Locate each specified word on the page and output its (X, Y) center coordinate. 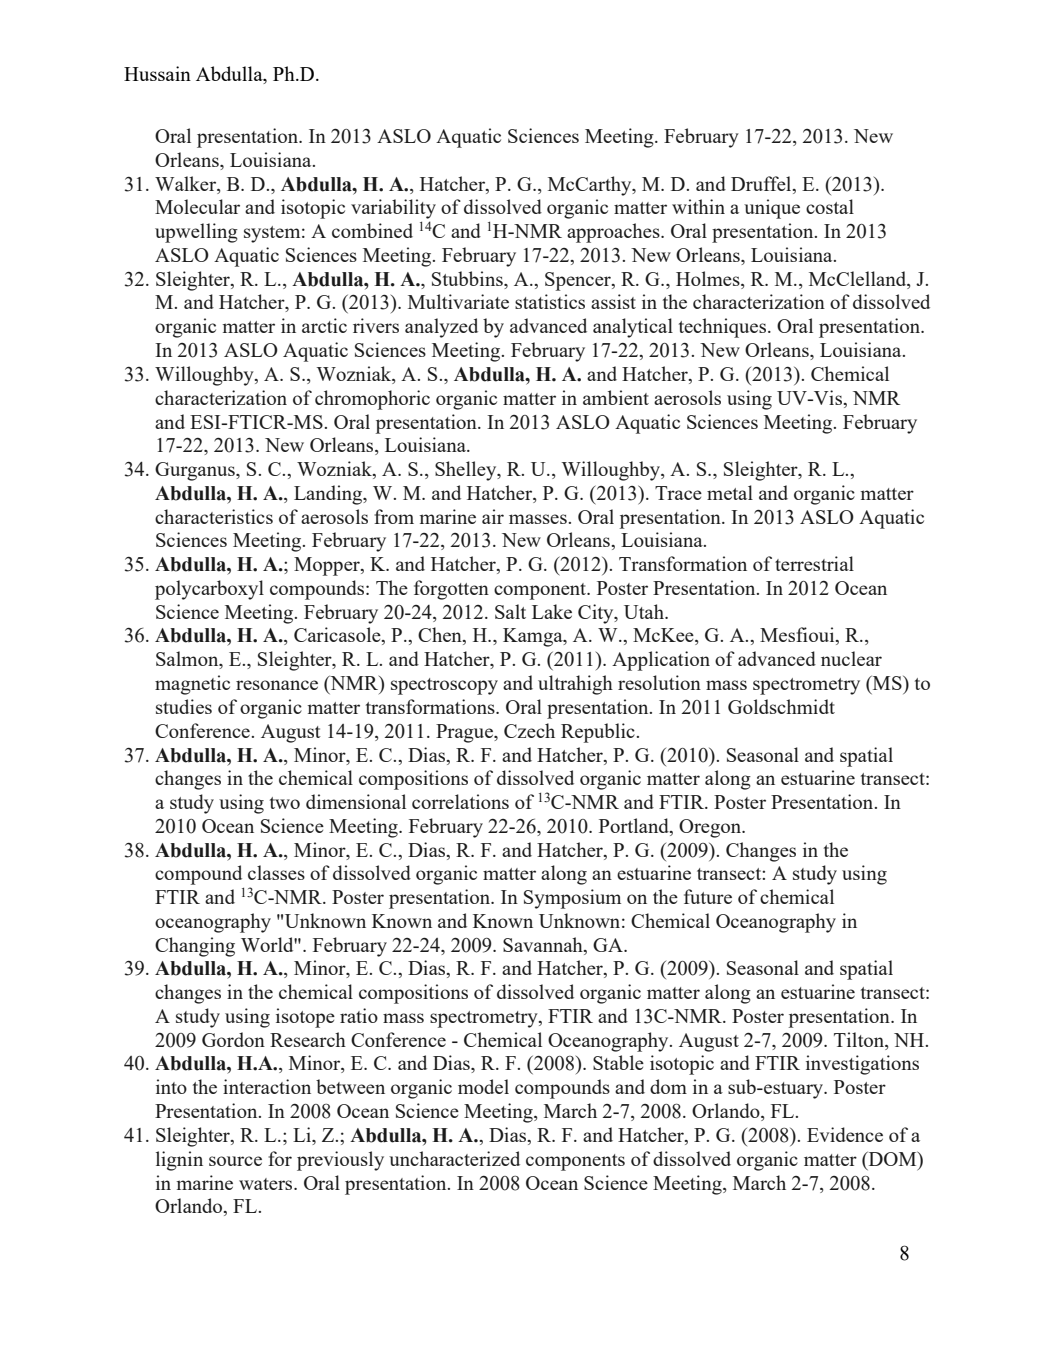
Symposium (572, 899)
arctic (324, 325)
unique (772, 209)
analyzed (441, 328)
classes (276, 872)
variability (393, 209)
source (235, 1161)
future (708, 896)
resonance (277, 685)
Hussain (157, 73)
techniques (724, 328)
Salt (510, 611)
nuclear (851, 658)
